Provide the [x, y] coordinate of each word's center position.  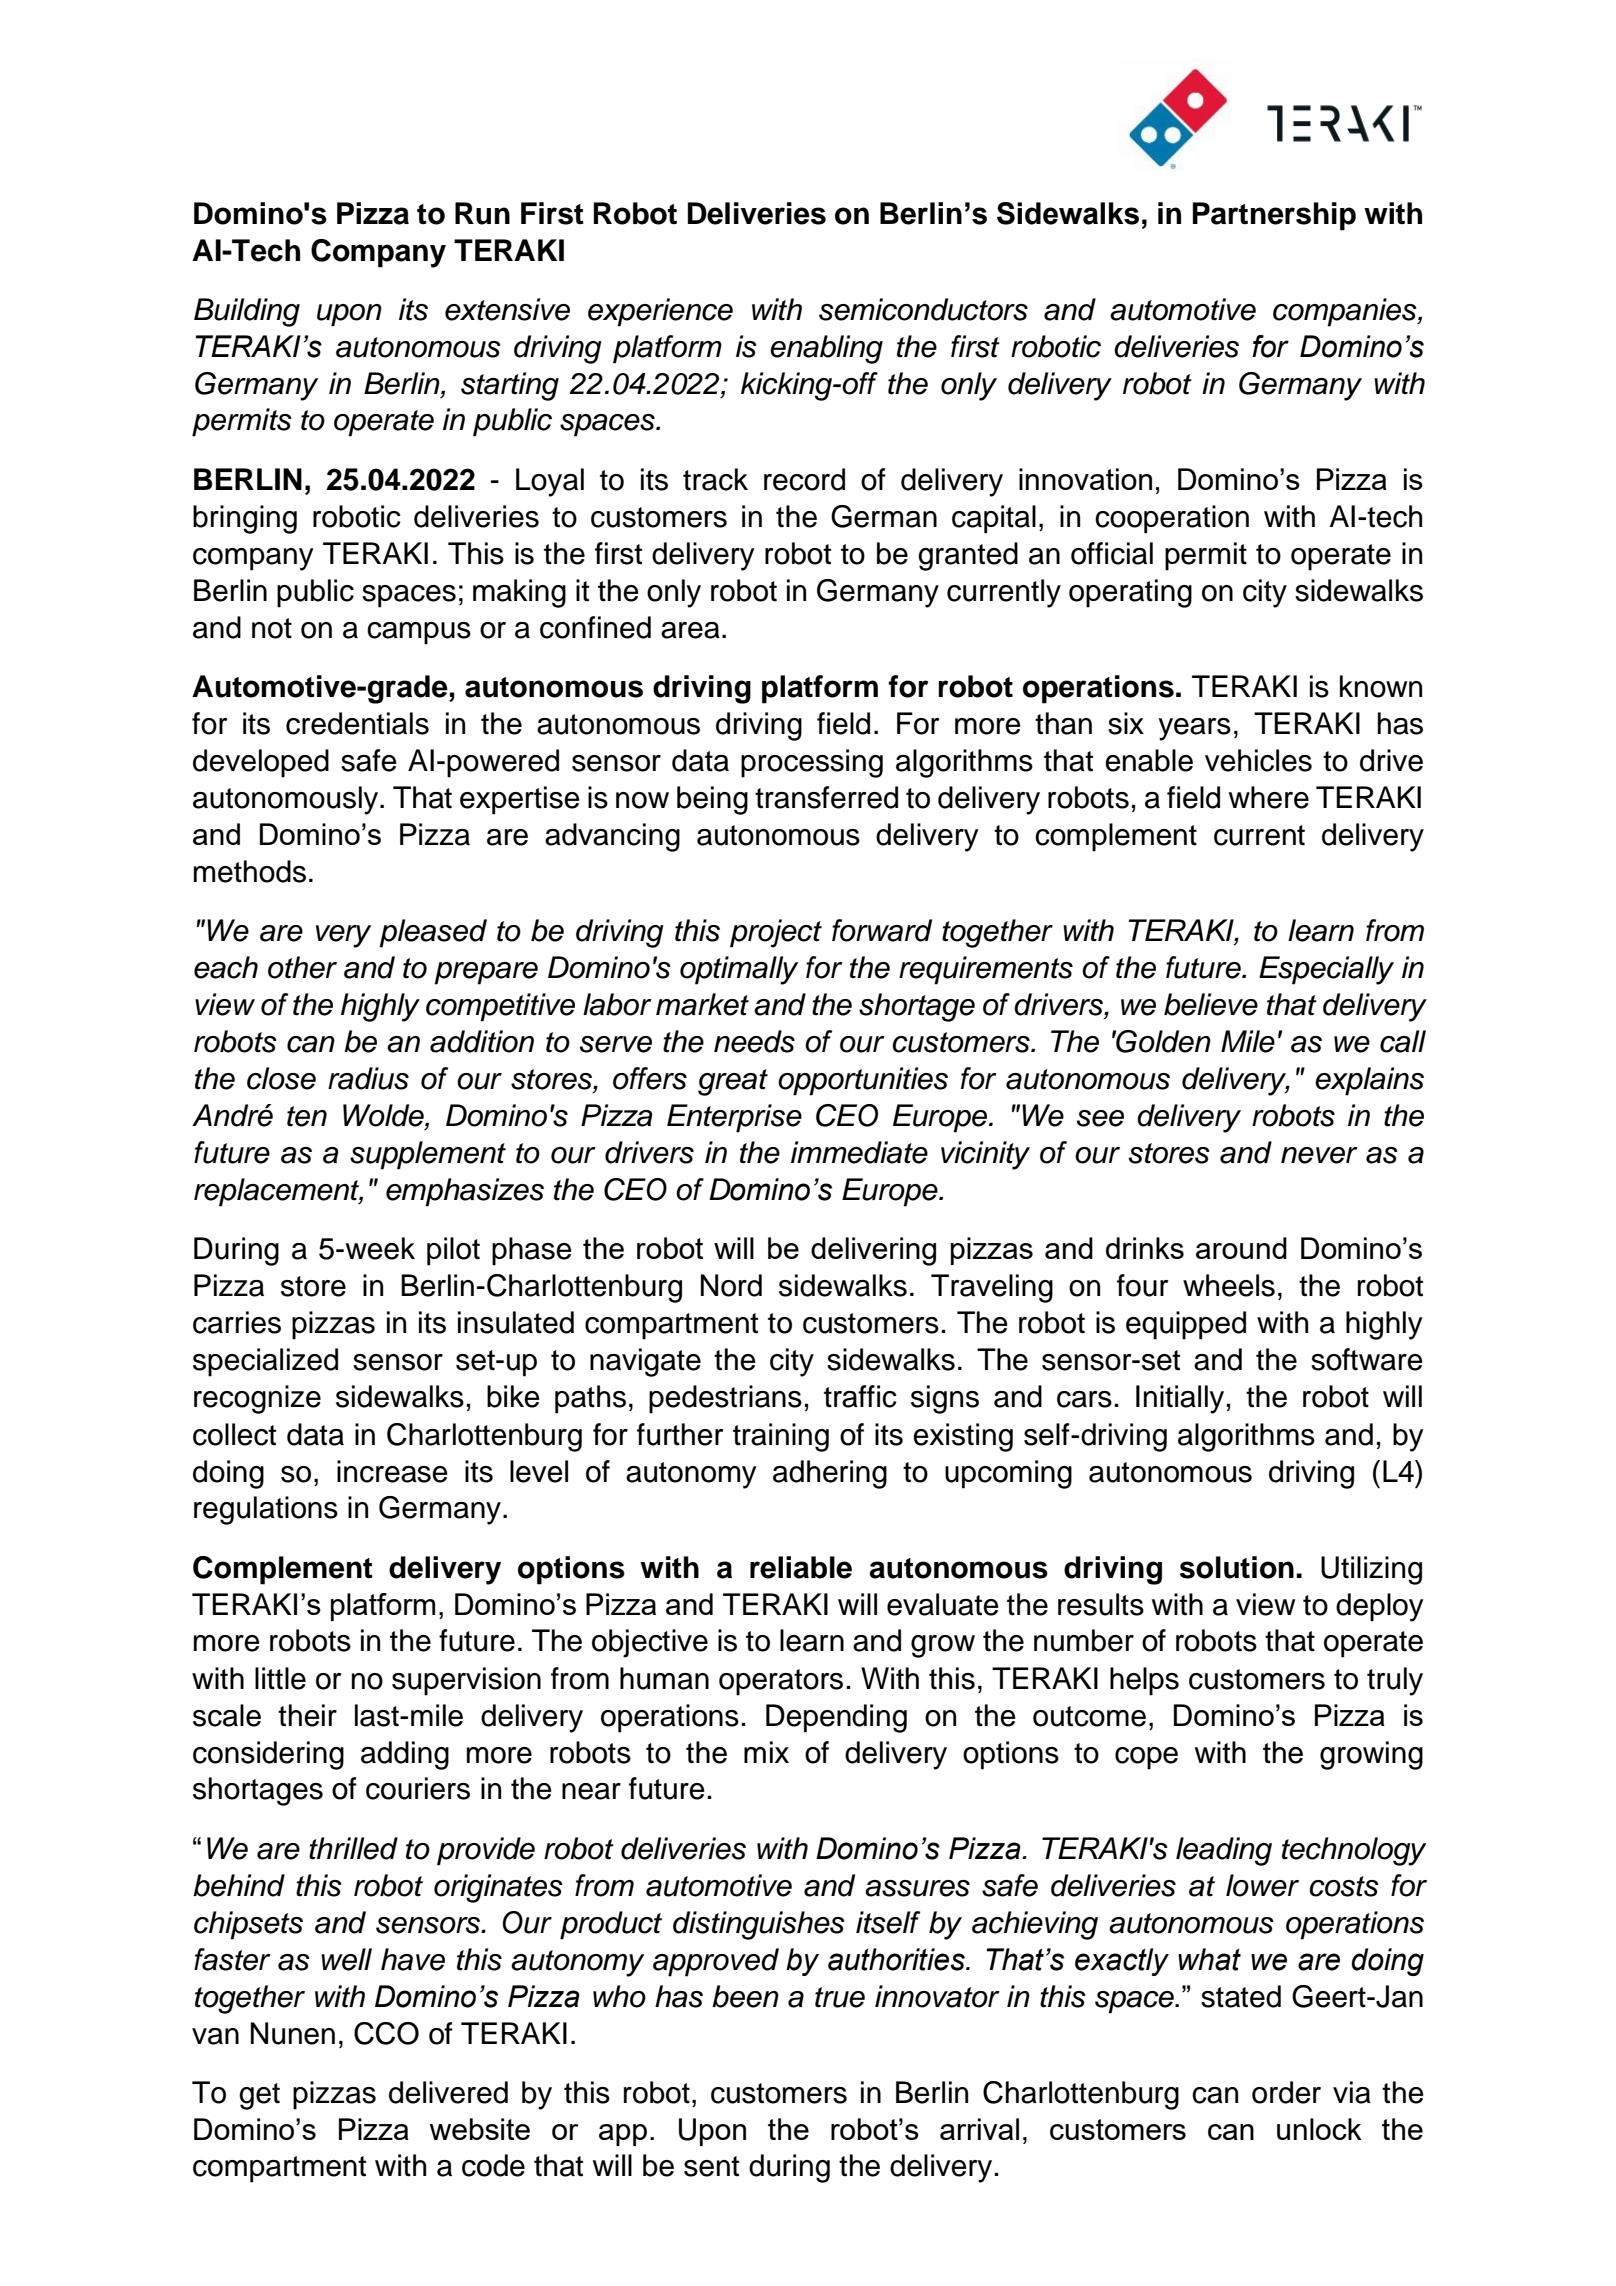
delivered [448, 2092]
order [1286, 2092]
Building [247, 312]
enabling [826, 349]
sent [711, 2166]
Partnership [1274, 216]
